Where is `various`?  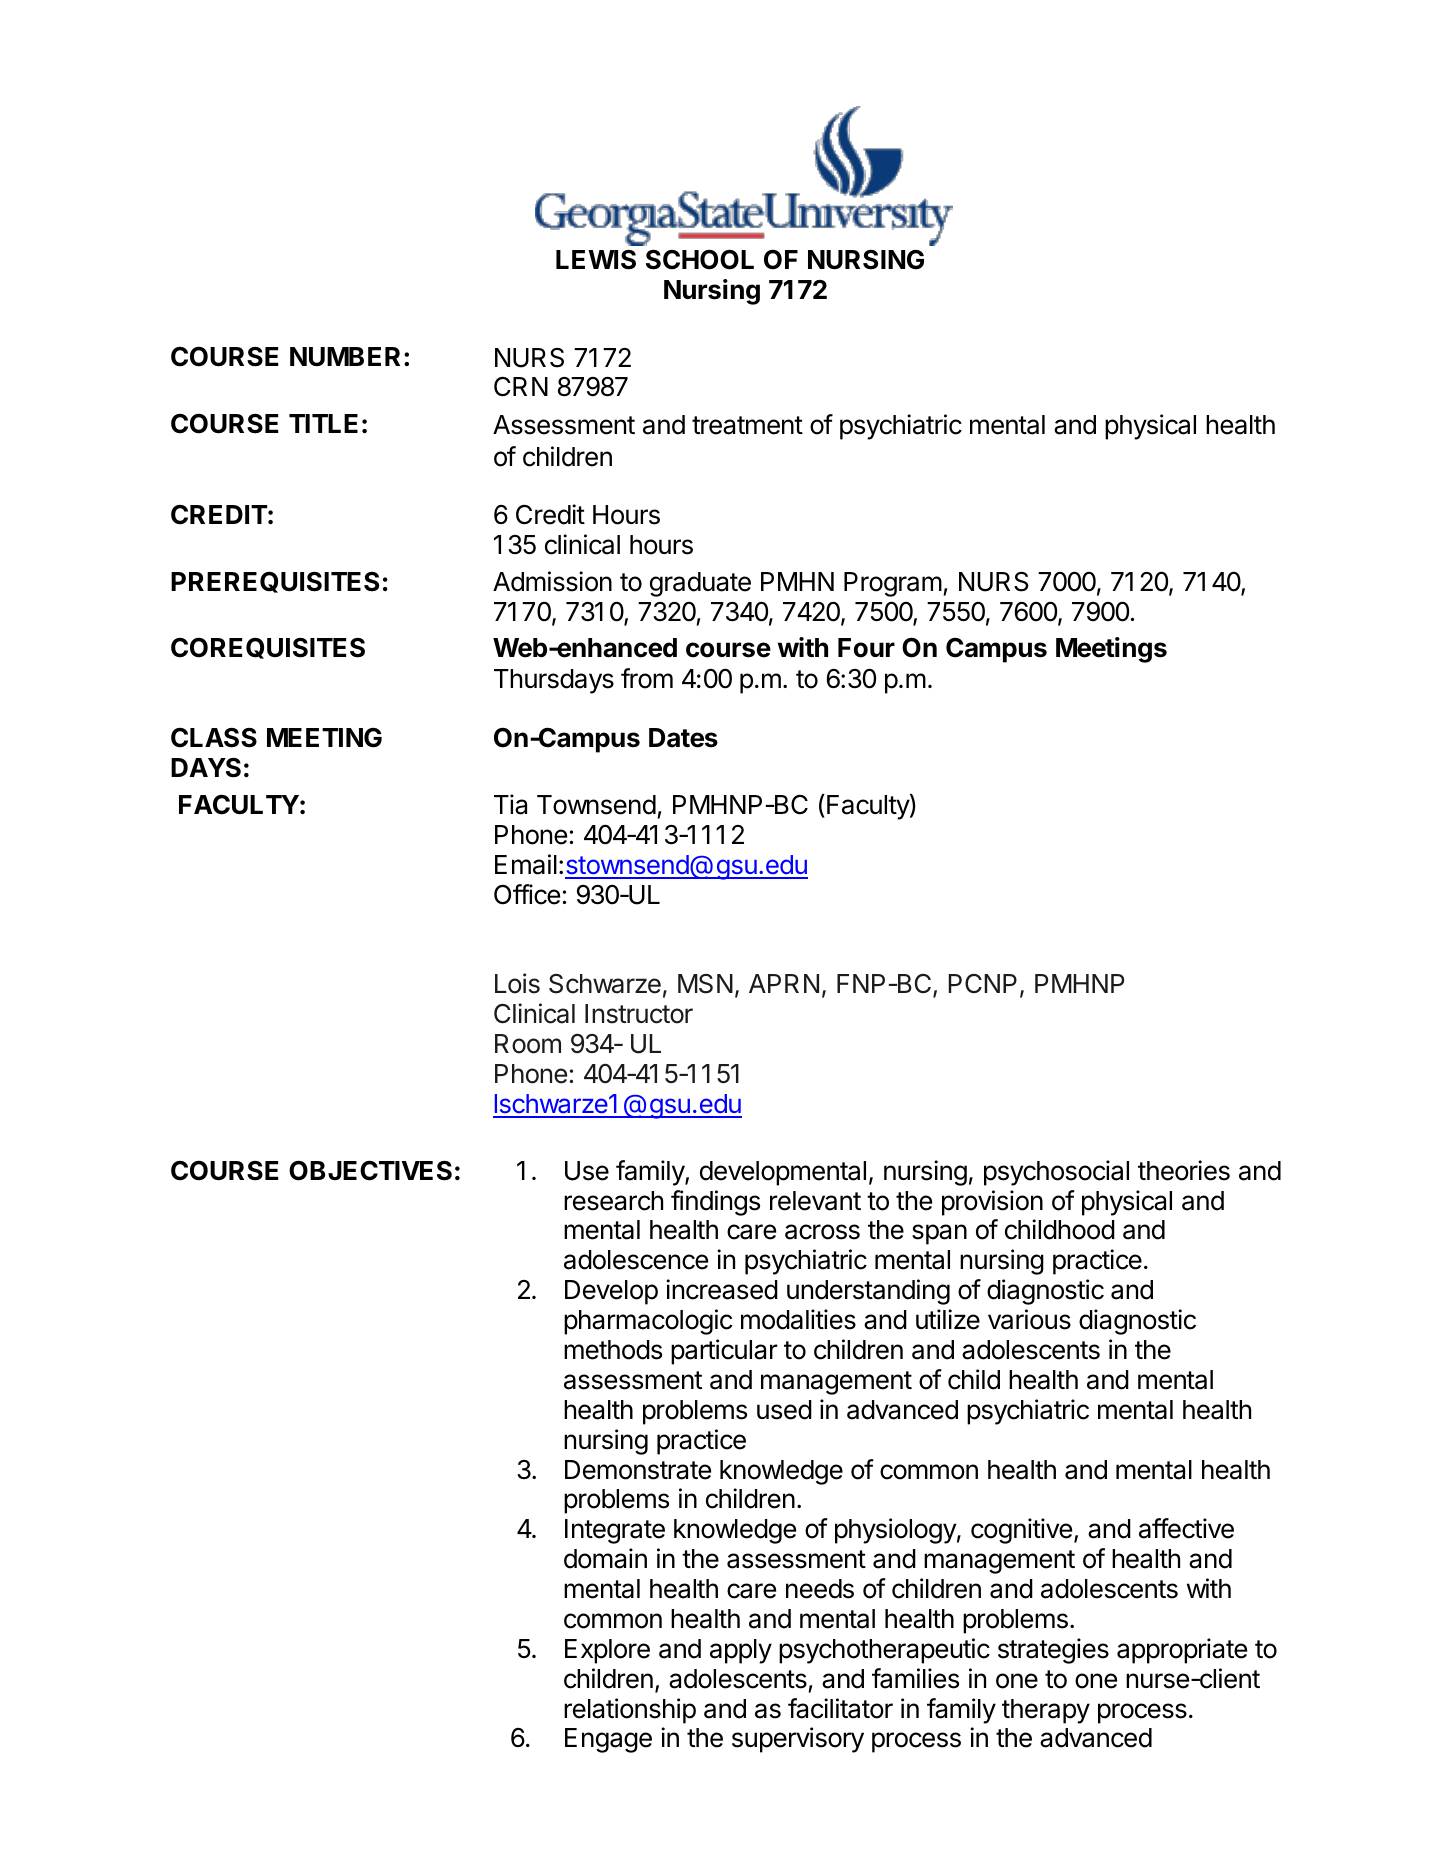 various is located at coordinates (1029, 1319).
